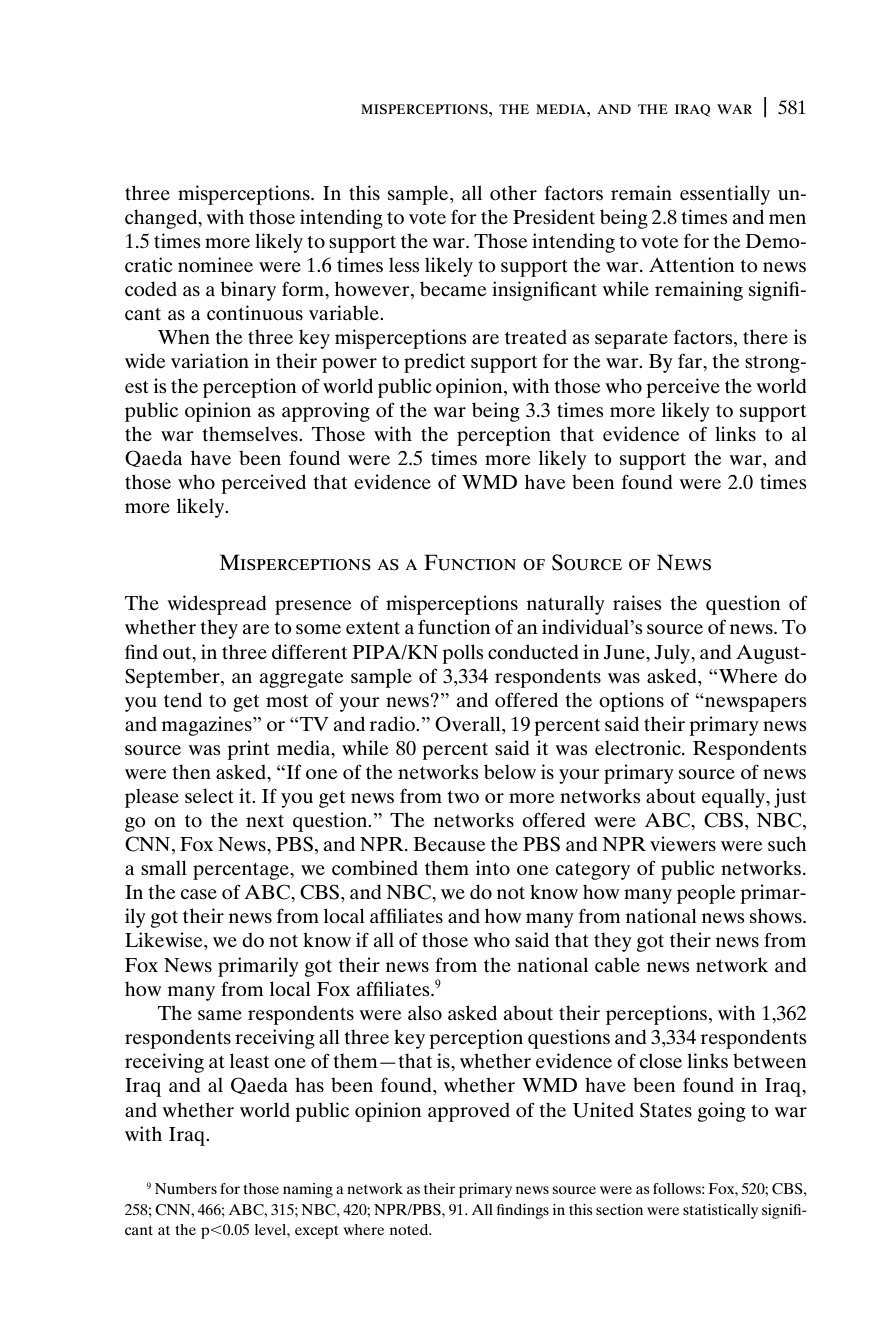 The height and width of the screenshot is (1328, 896). I want to click on binary, so click(248, 291).
